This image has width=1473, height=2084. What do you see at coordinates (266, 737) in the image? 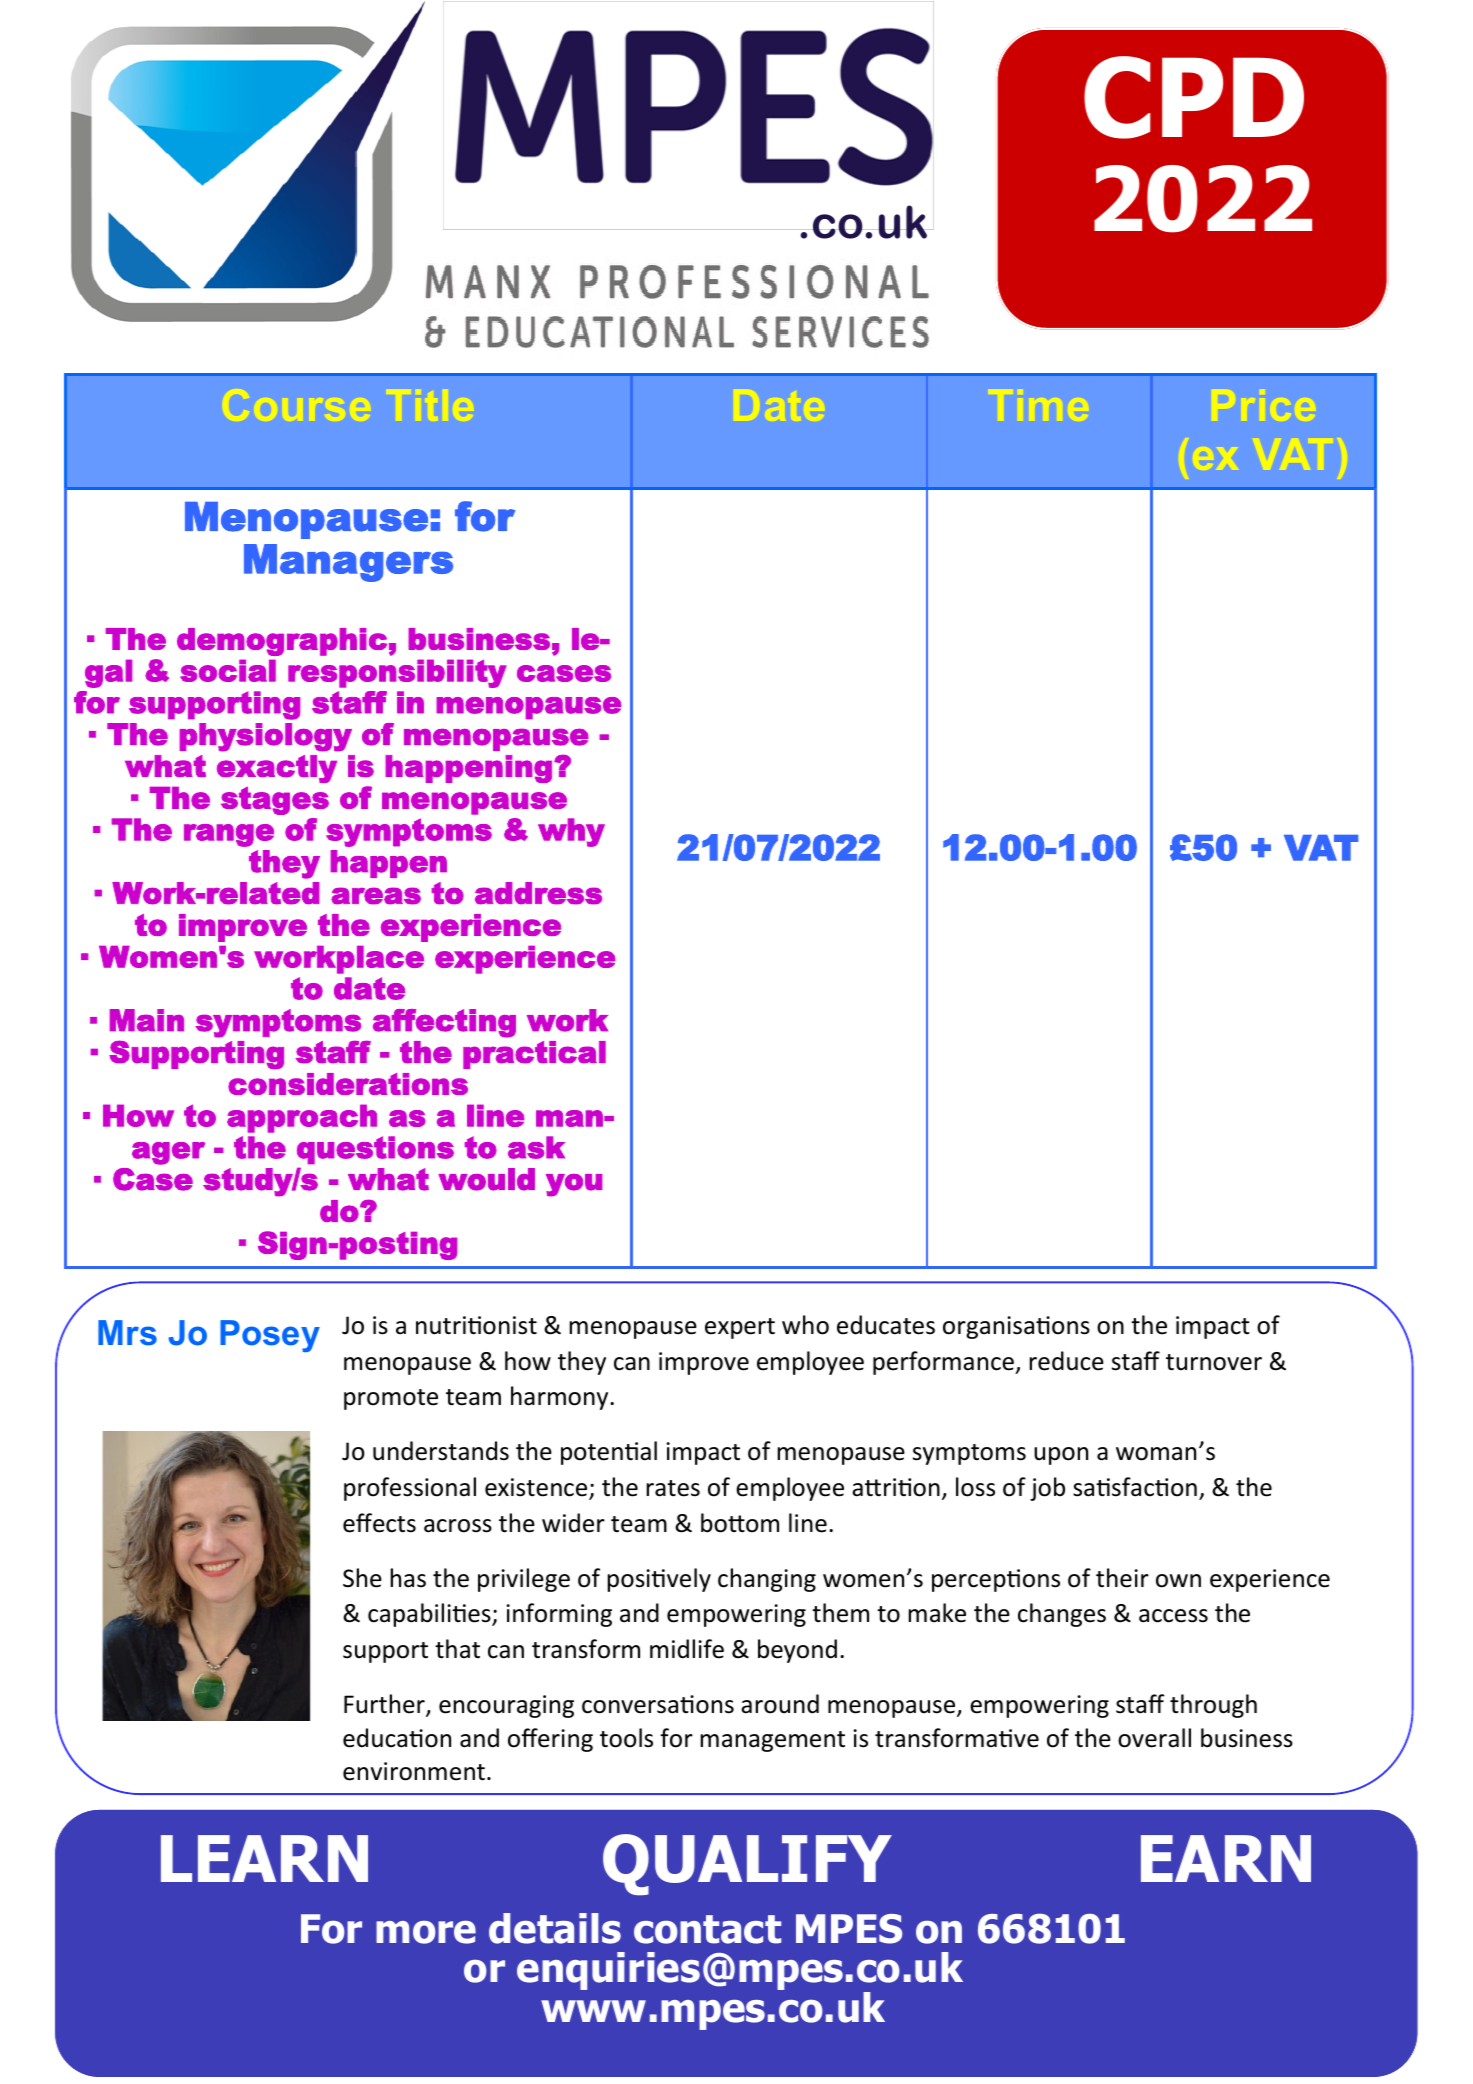
I see `physiology` at bounding box center [266, 737].
